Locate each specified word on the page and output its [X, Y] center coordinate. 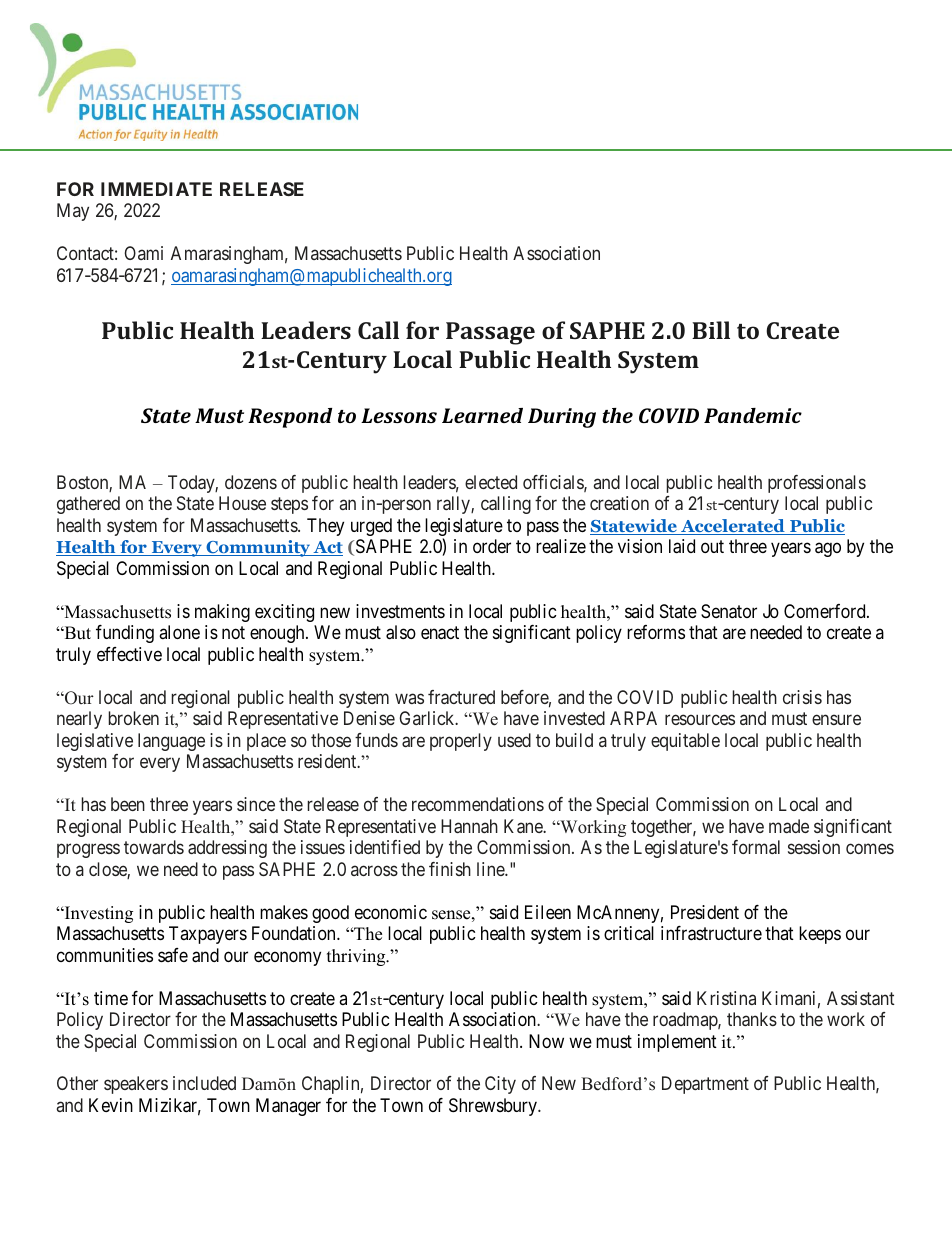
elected [491, 482]
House [242, 503]
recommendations [478, 804]
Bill [711, 330]
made [789, 826]
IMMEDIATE [156, 189]
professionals [817, 484]
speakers [136, 1085]
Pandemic [753, 415]
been [128, 804]
